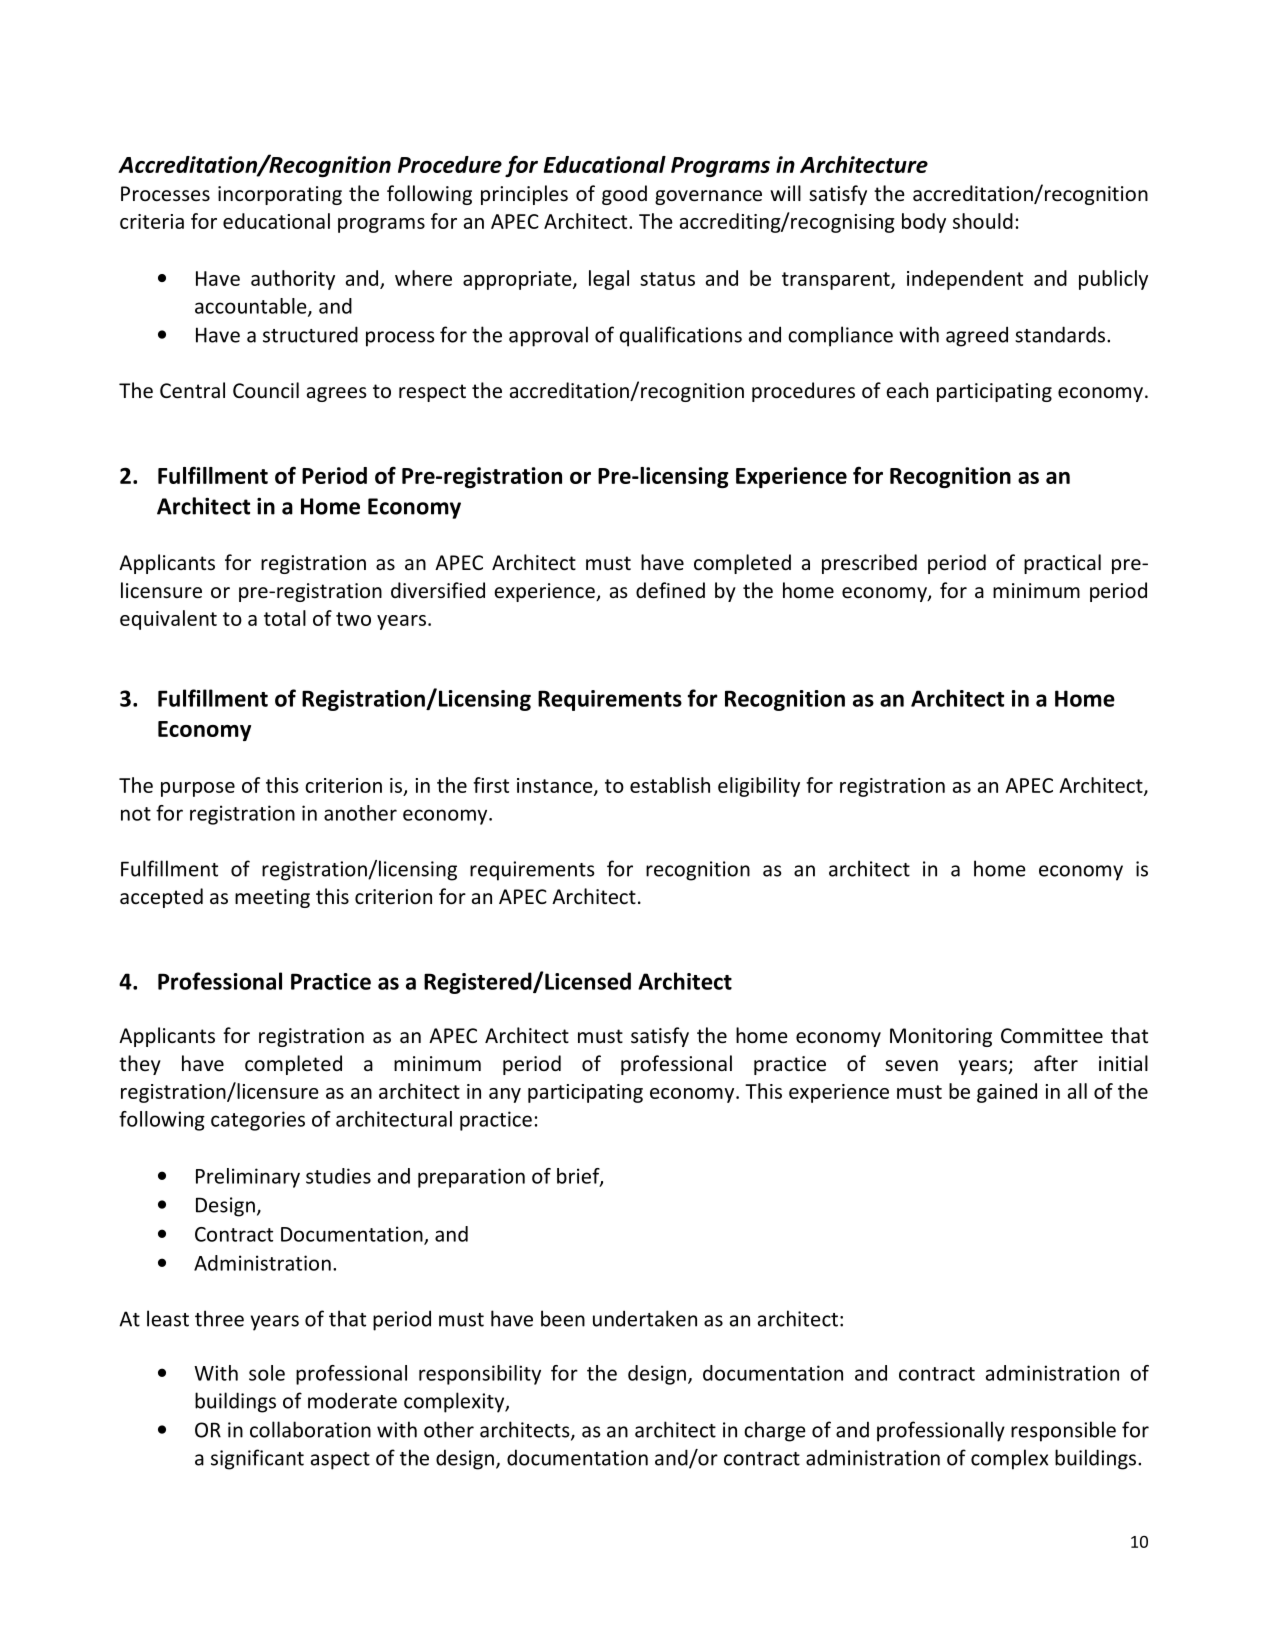 Image resolution: width=1268 pixels, height=1641 pixels. Describe the element at coordinates (1007, 1093) in the screenshot. I see `gained` at that location.
